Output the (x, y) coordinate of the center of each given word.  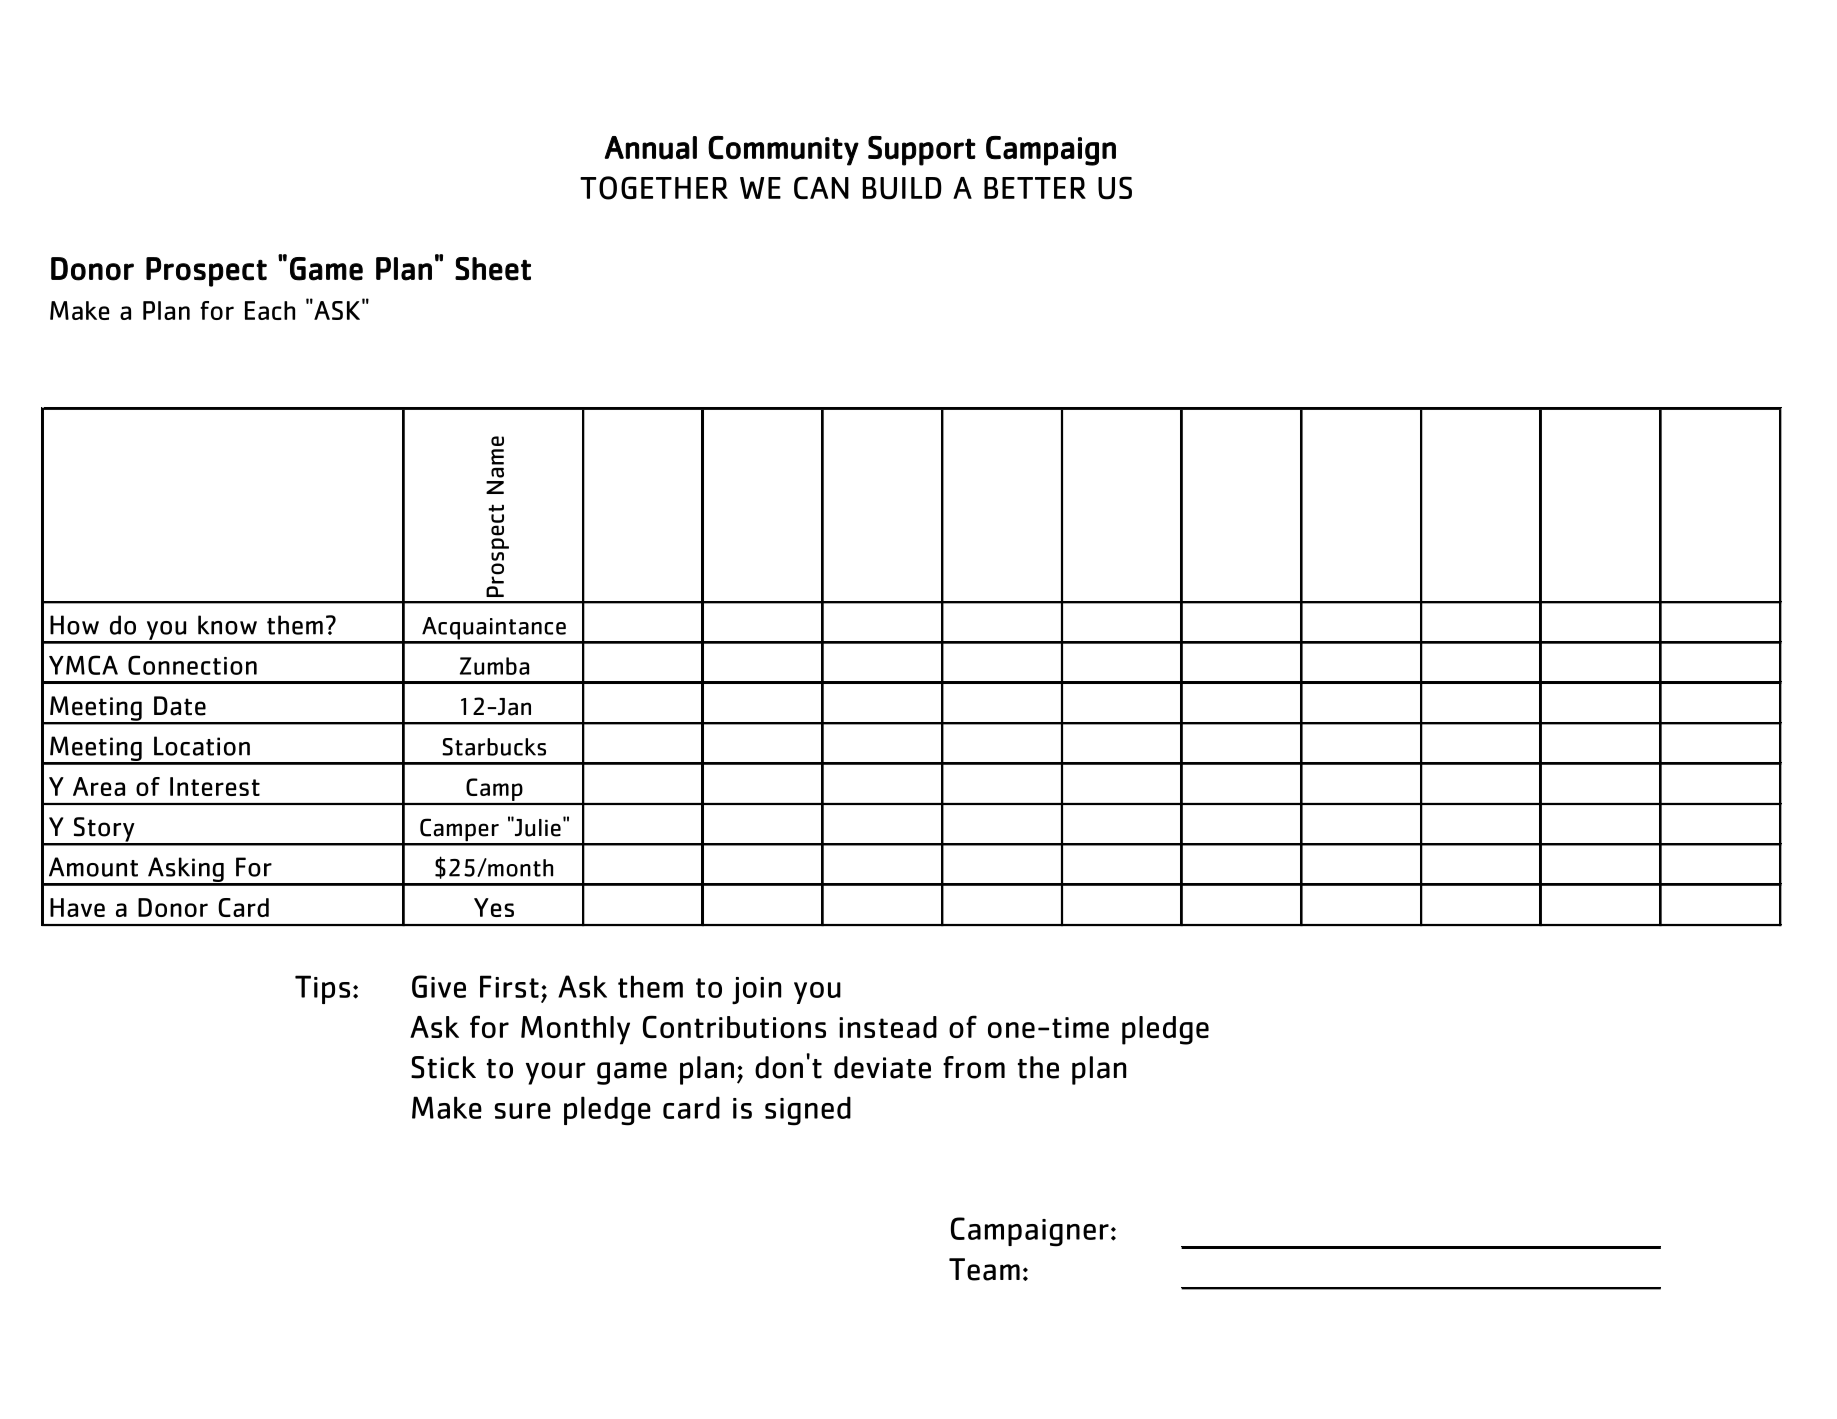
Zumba (494, 666)
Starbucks (494, 747)
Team (984, 1269)
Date (180, 706)
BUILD (902, 188)
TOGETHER (654, 188)
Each (270, 310)
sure (522, 1111)
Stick (443, 1067)
